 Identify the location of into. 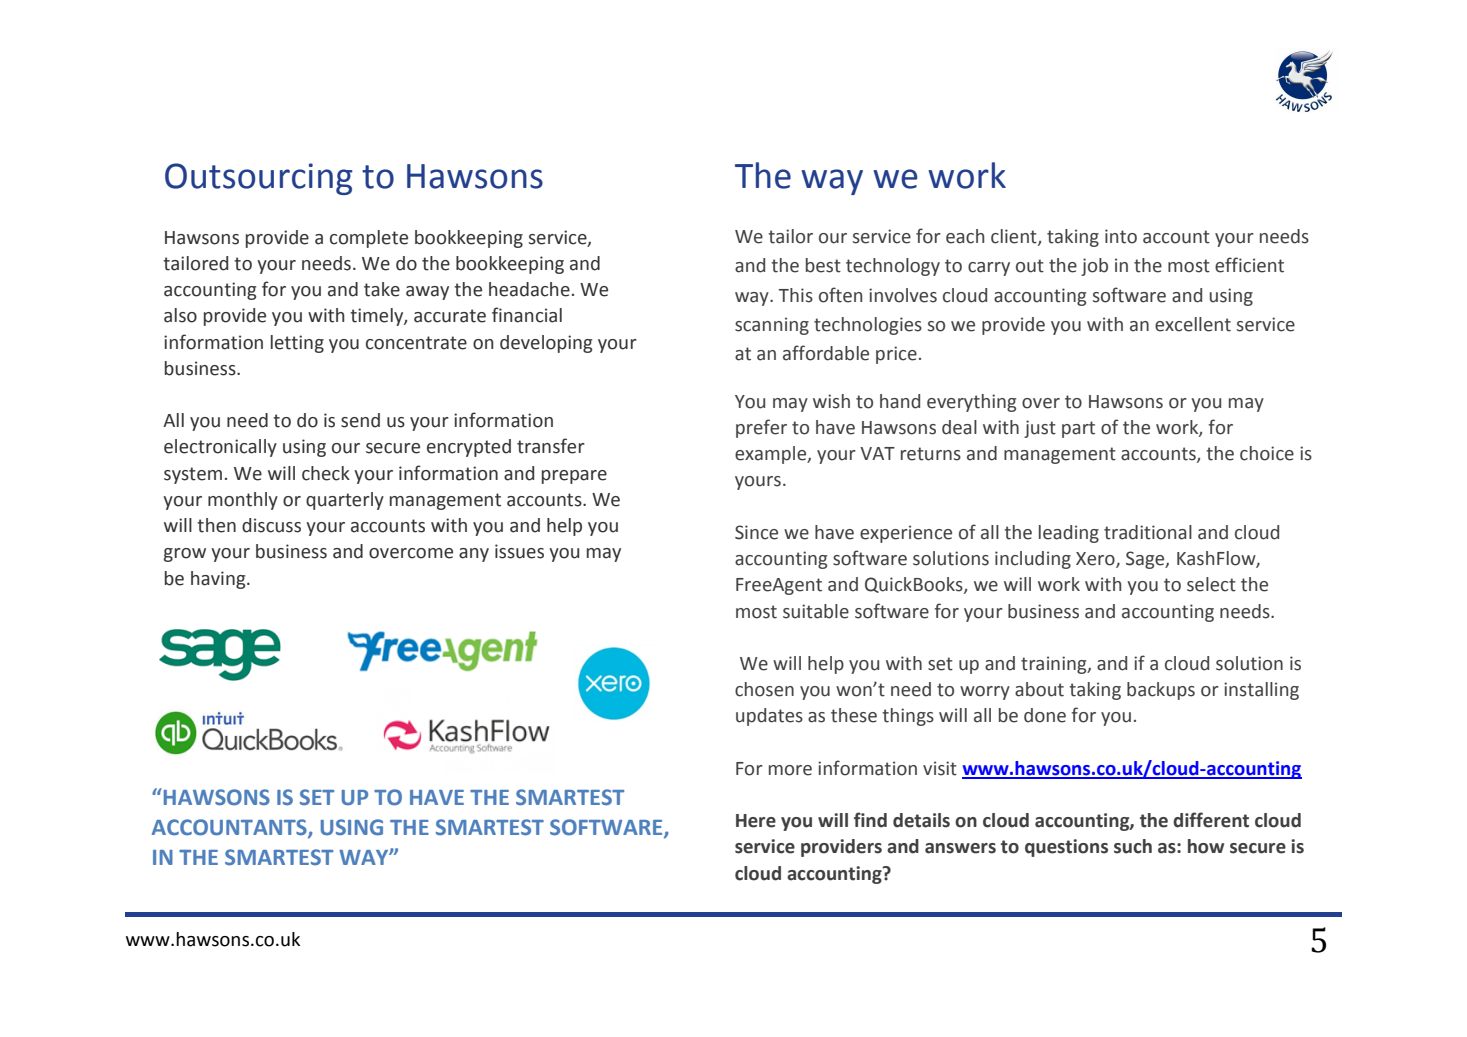
(1121, 236).
